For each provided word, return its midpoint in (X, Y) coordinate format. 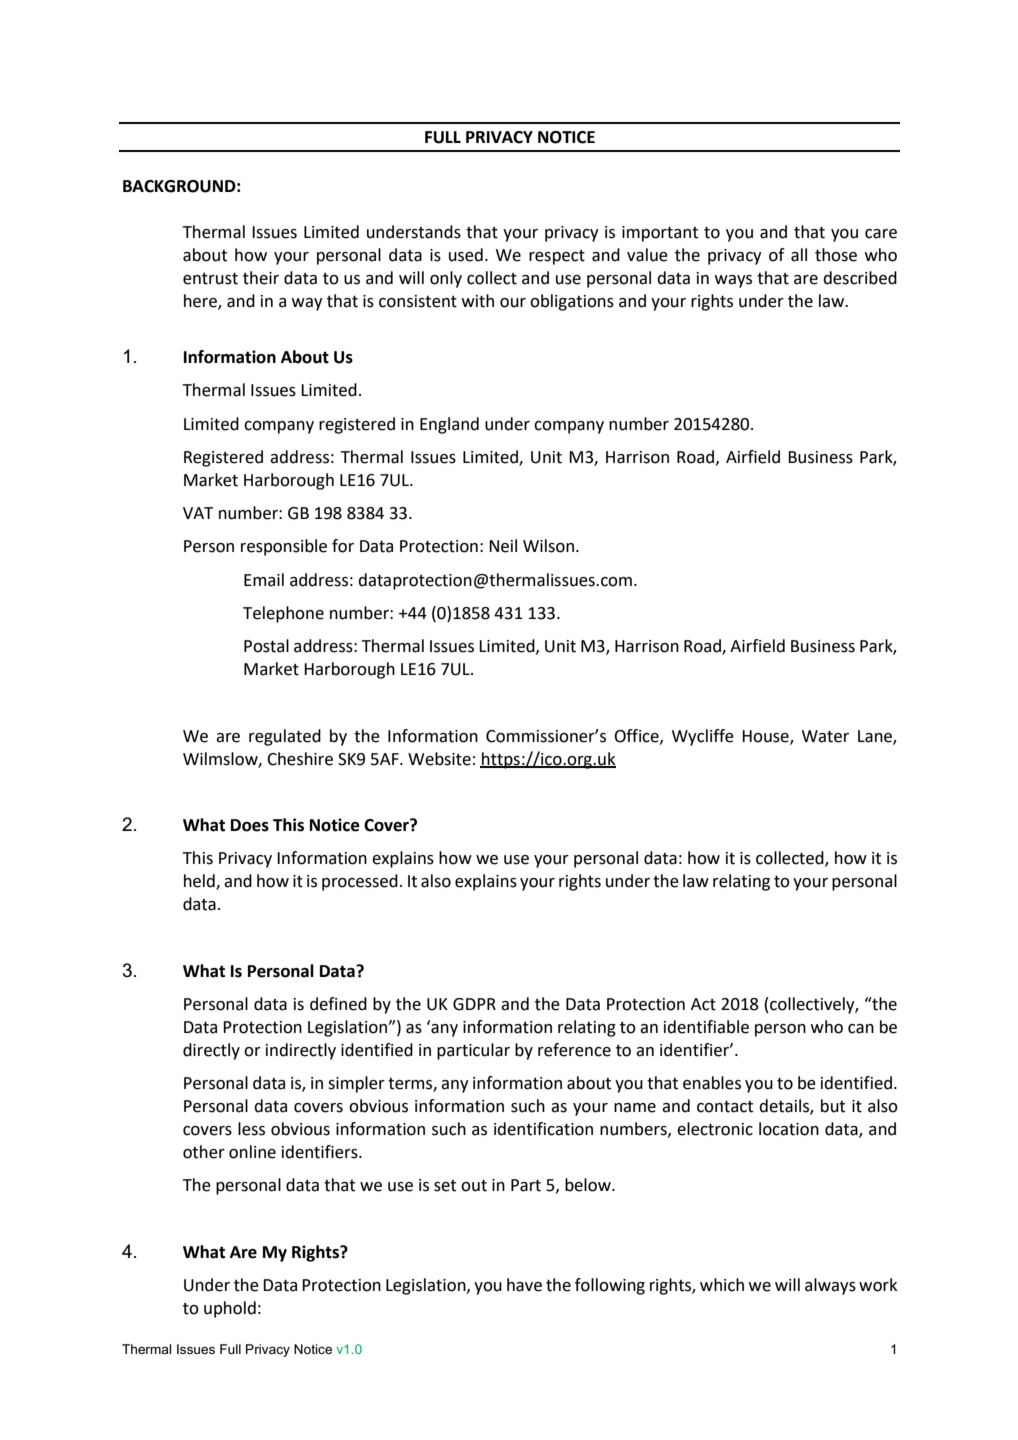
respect (557, 257)
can (861, 1029)
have (524, 1285)
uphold (230, 1309)
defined (338, 1004)
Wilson (548, 546)
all (799, 255)
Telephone (283, 614)
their (261, 278)
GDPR (474, 1004)
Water (825, 736)
